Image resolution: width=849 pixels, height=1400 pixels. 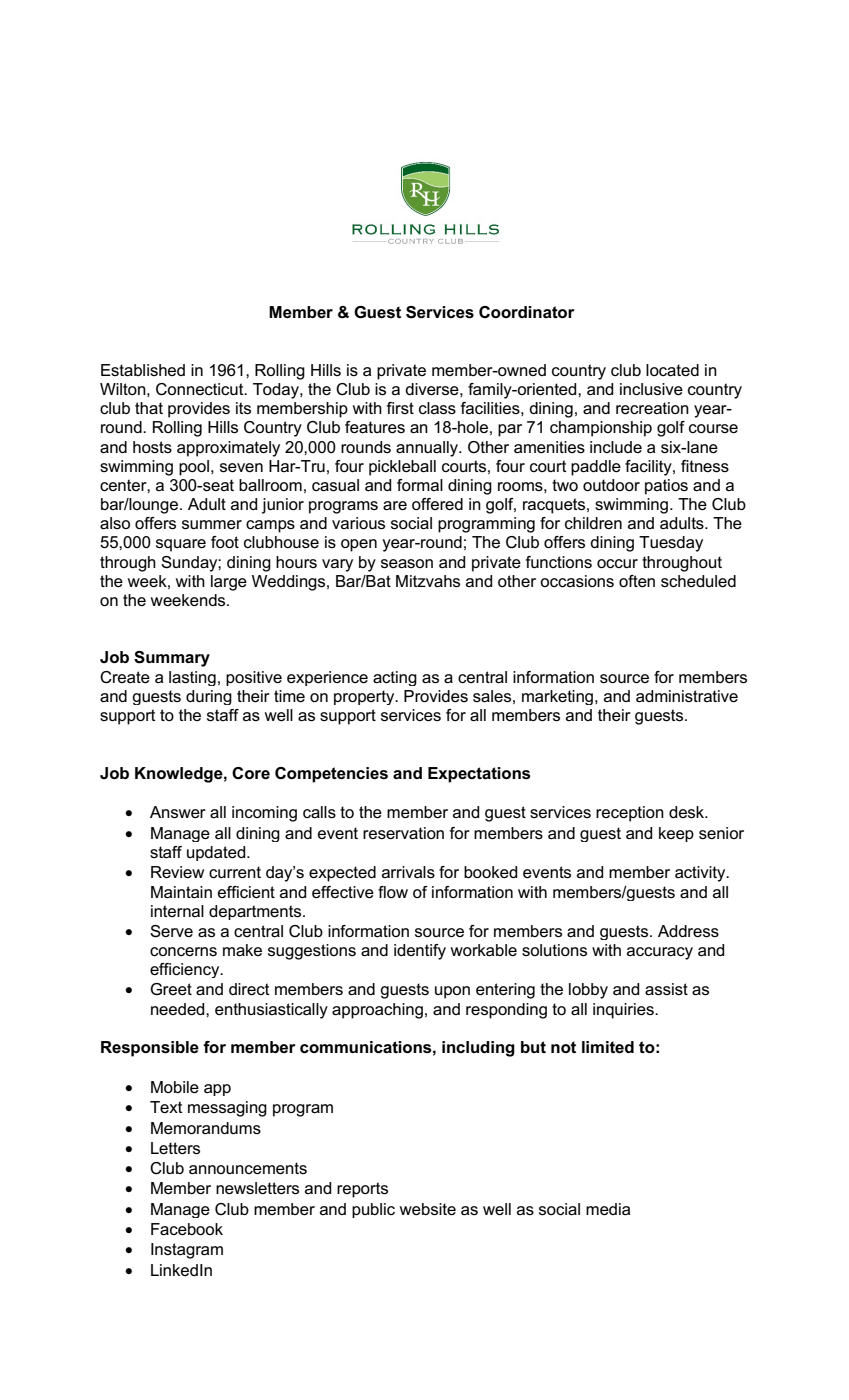 I want to click on Serve, so click(x=171, y=931).
